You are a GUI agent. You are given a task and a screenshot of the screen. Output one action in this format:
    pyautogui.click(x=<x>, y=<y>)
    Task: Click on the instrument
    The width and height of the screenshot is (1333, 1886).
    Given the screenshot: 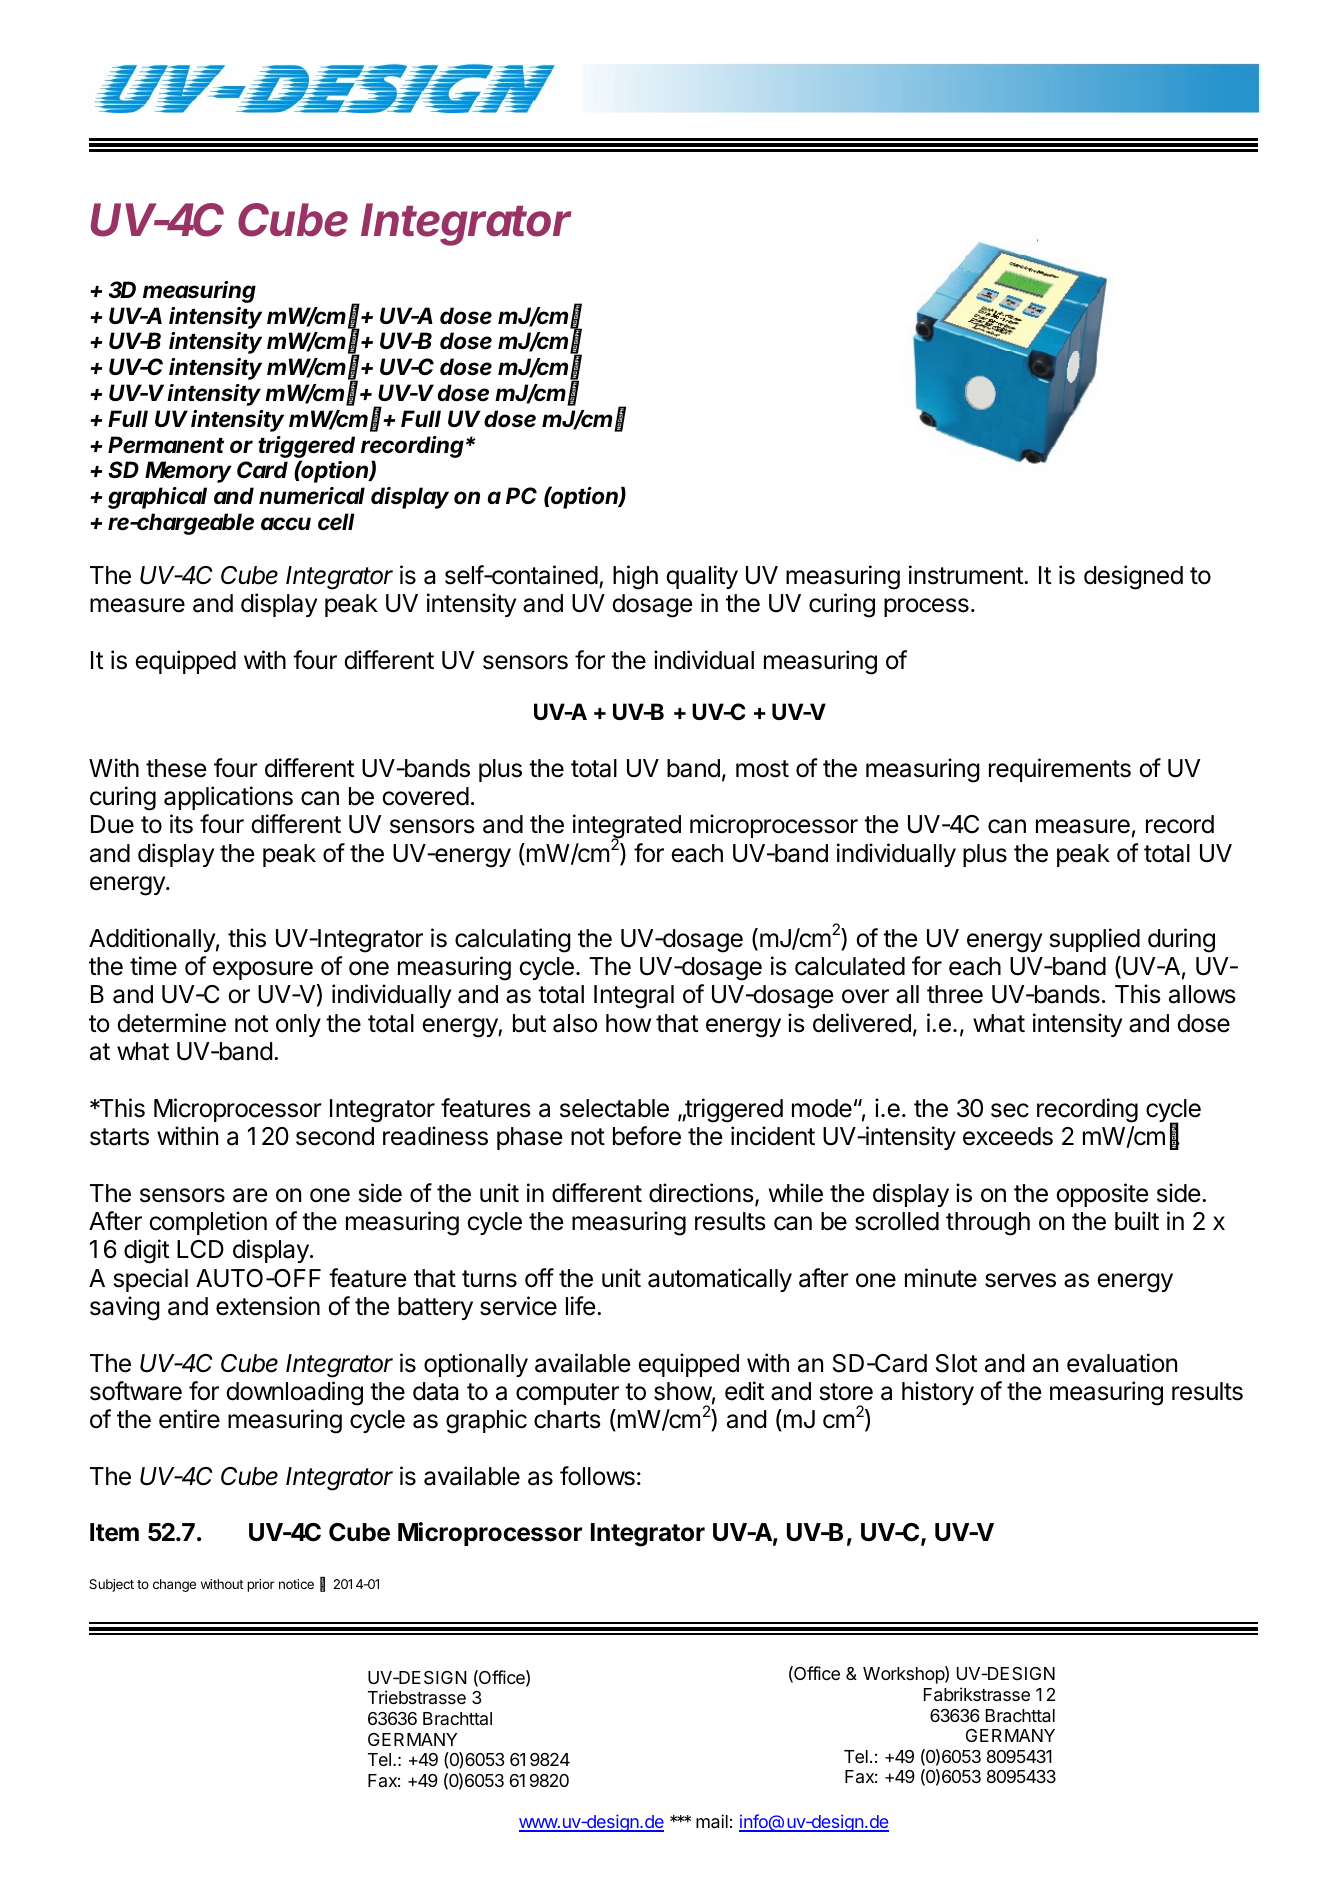 What is the action you would take?
    pyautogui.click(x=967, y=575)
